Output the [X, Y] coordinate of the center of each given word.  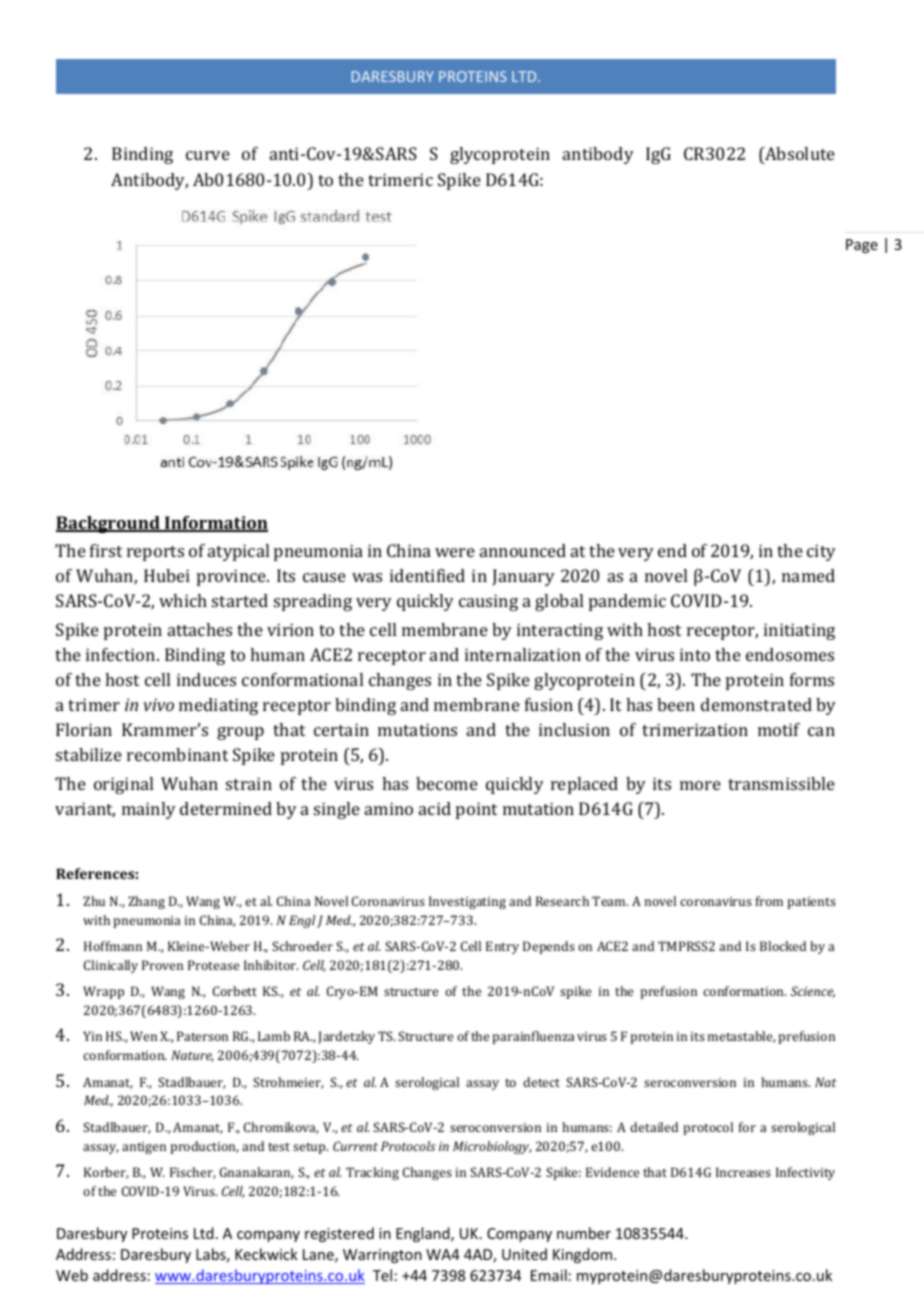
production [204, 1147]
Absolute [799, 155]
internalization [523, 654]
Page [862, 246]
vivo [159, 704]
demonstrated [756, 704]
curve [208, 155]
